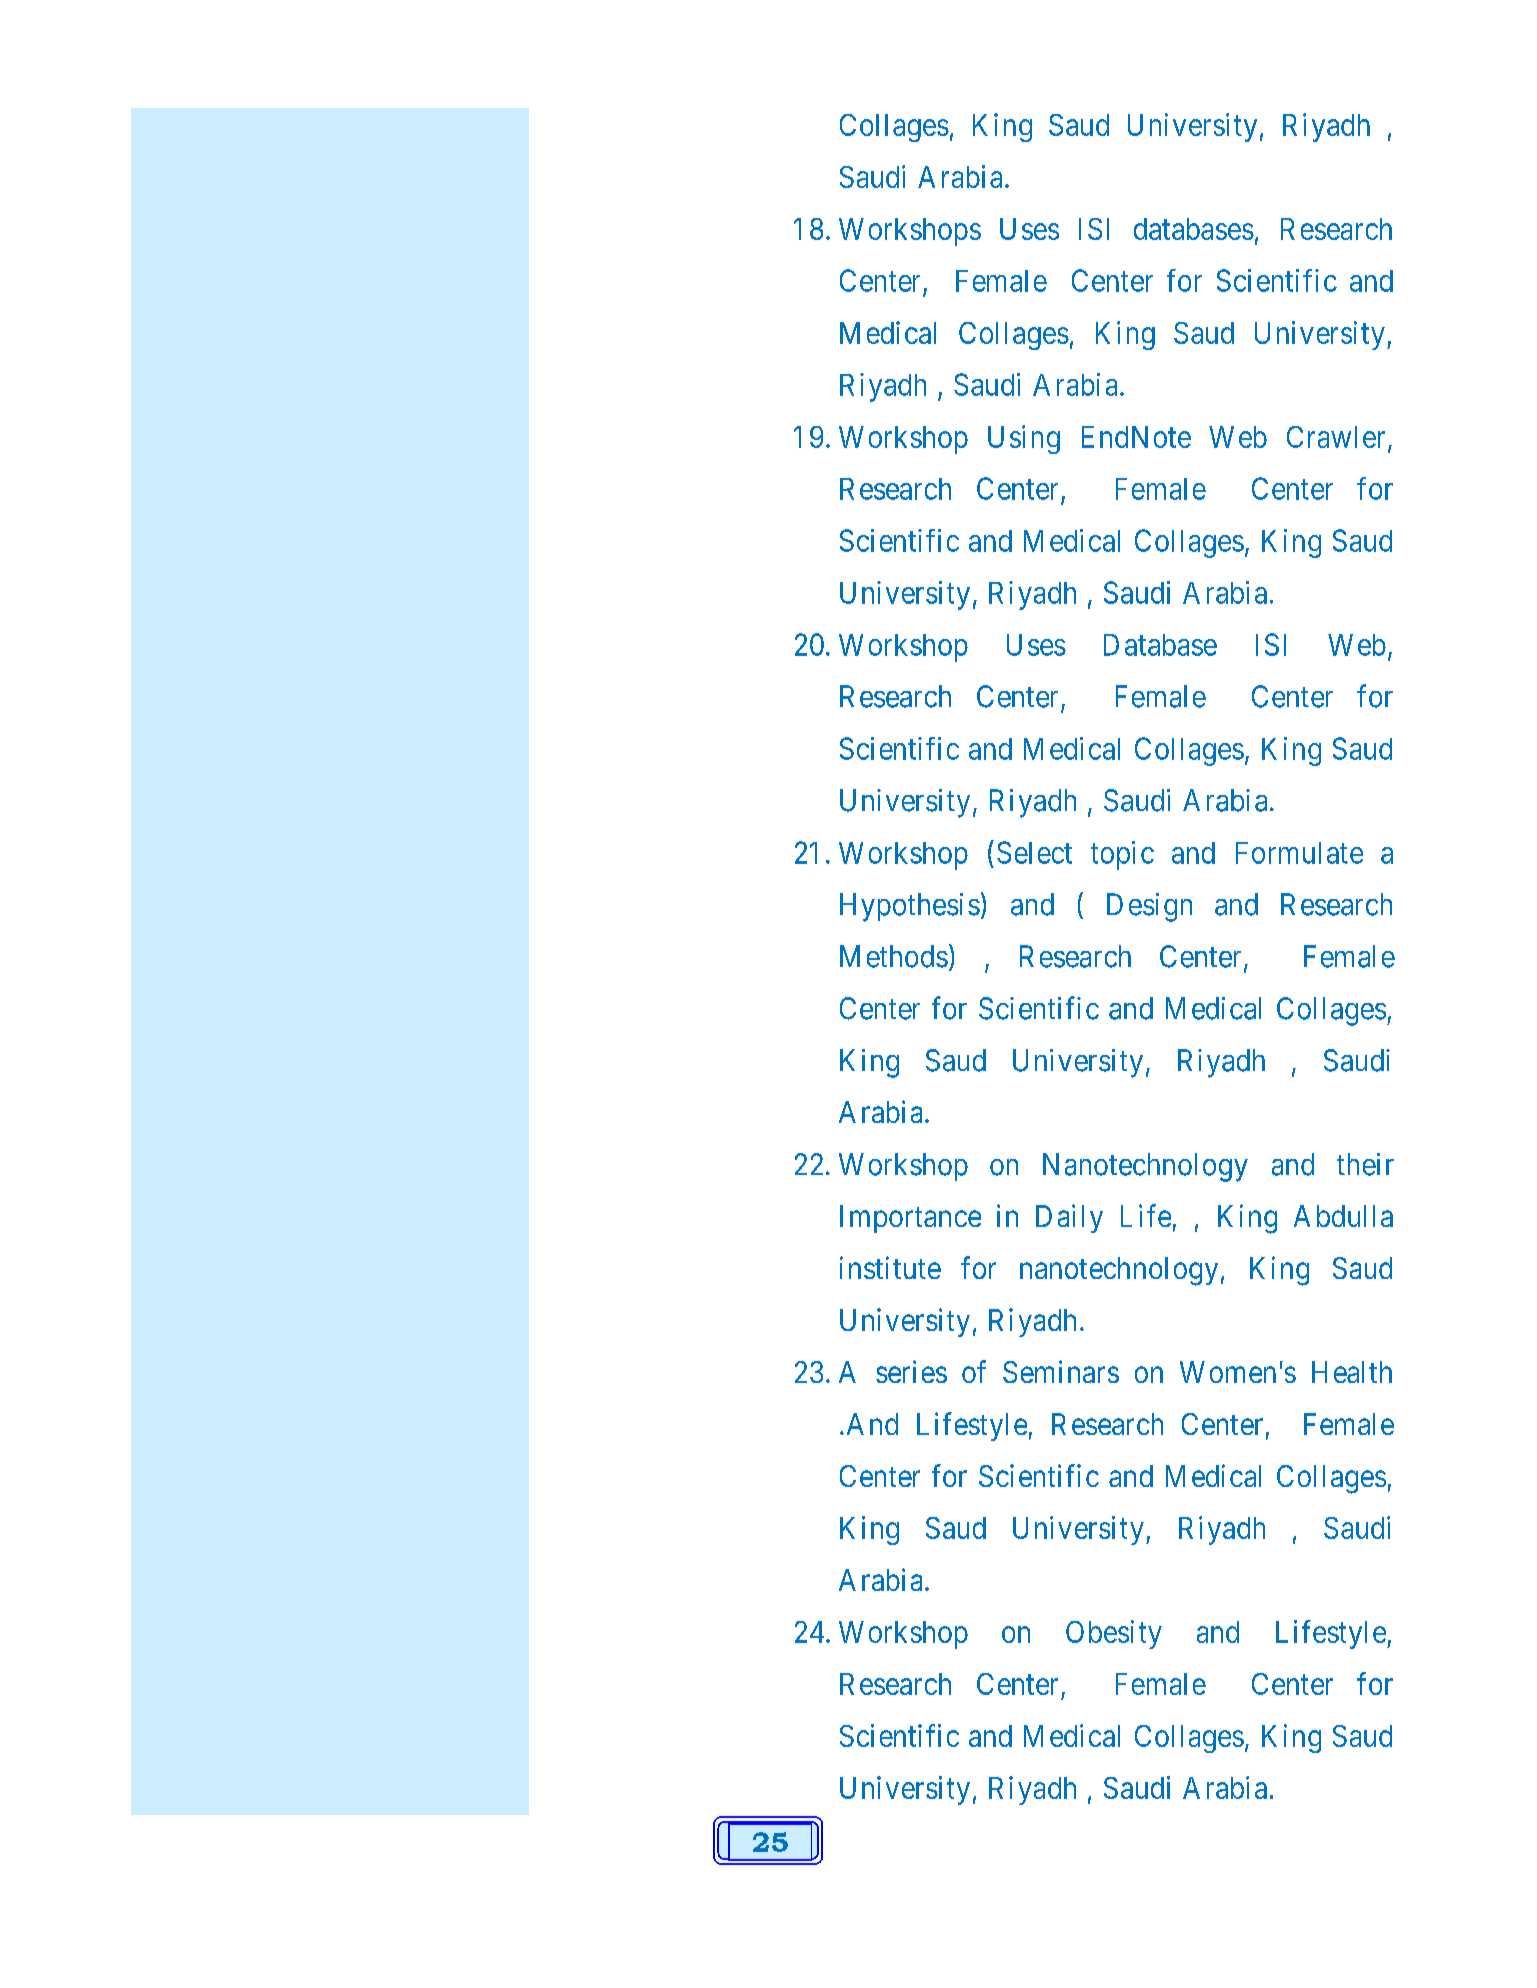  Describe the element at coordinates (910, 907) in the screenshot. I see `Hypothesis` at that location.
